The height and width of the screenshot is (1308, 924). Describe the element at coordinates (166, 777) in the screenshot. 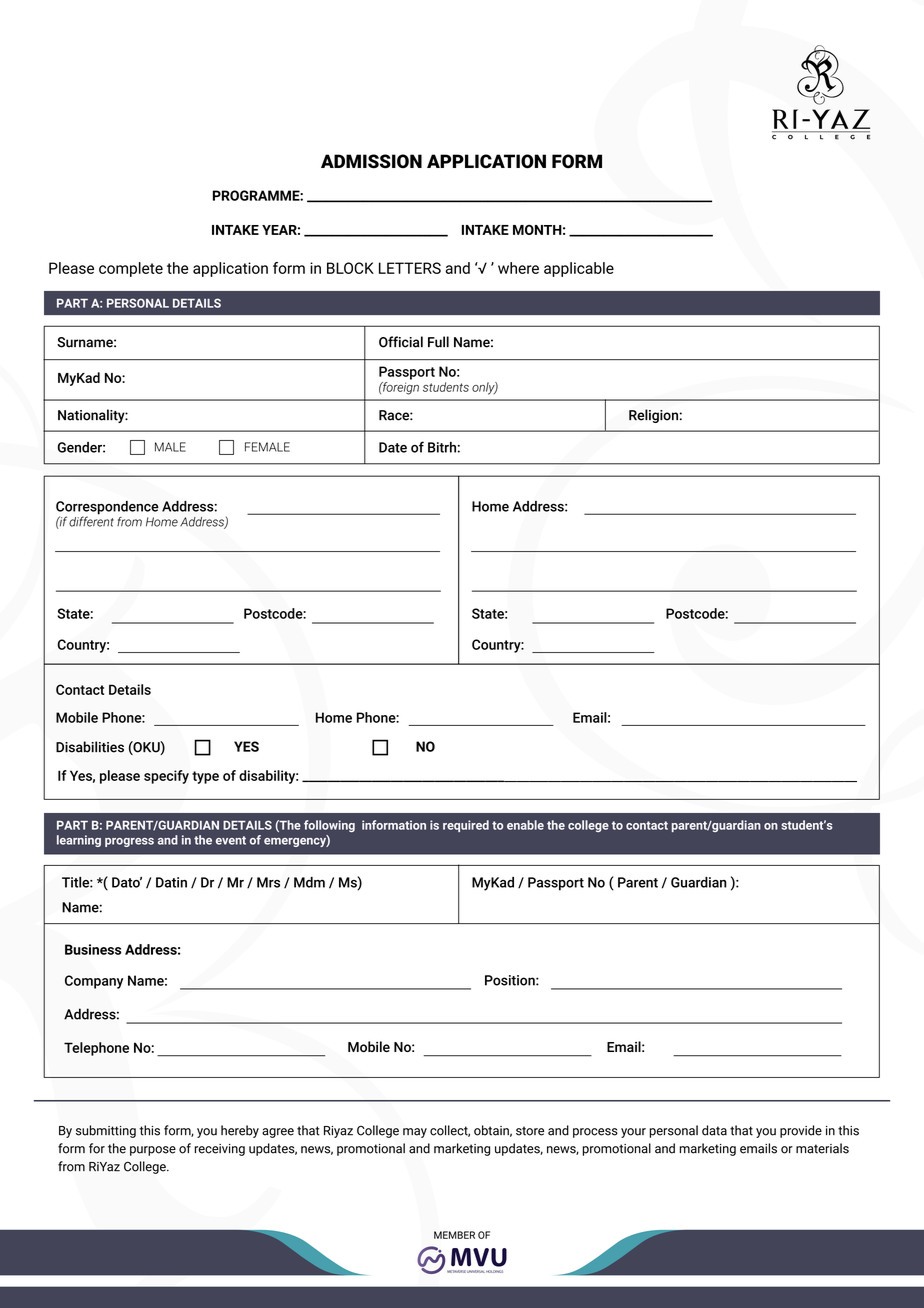

I see `specify` at that location.
